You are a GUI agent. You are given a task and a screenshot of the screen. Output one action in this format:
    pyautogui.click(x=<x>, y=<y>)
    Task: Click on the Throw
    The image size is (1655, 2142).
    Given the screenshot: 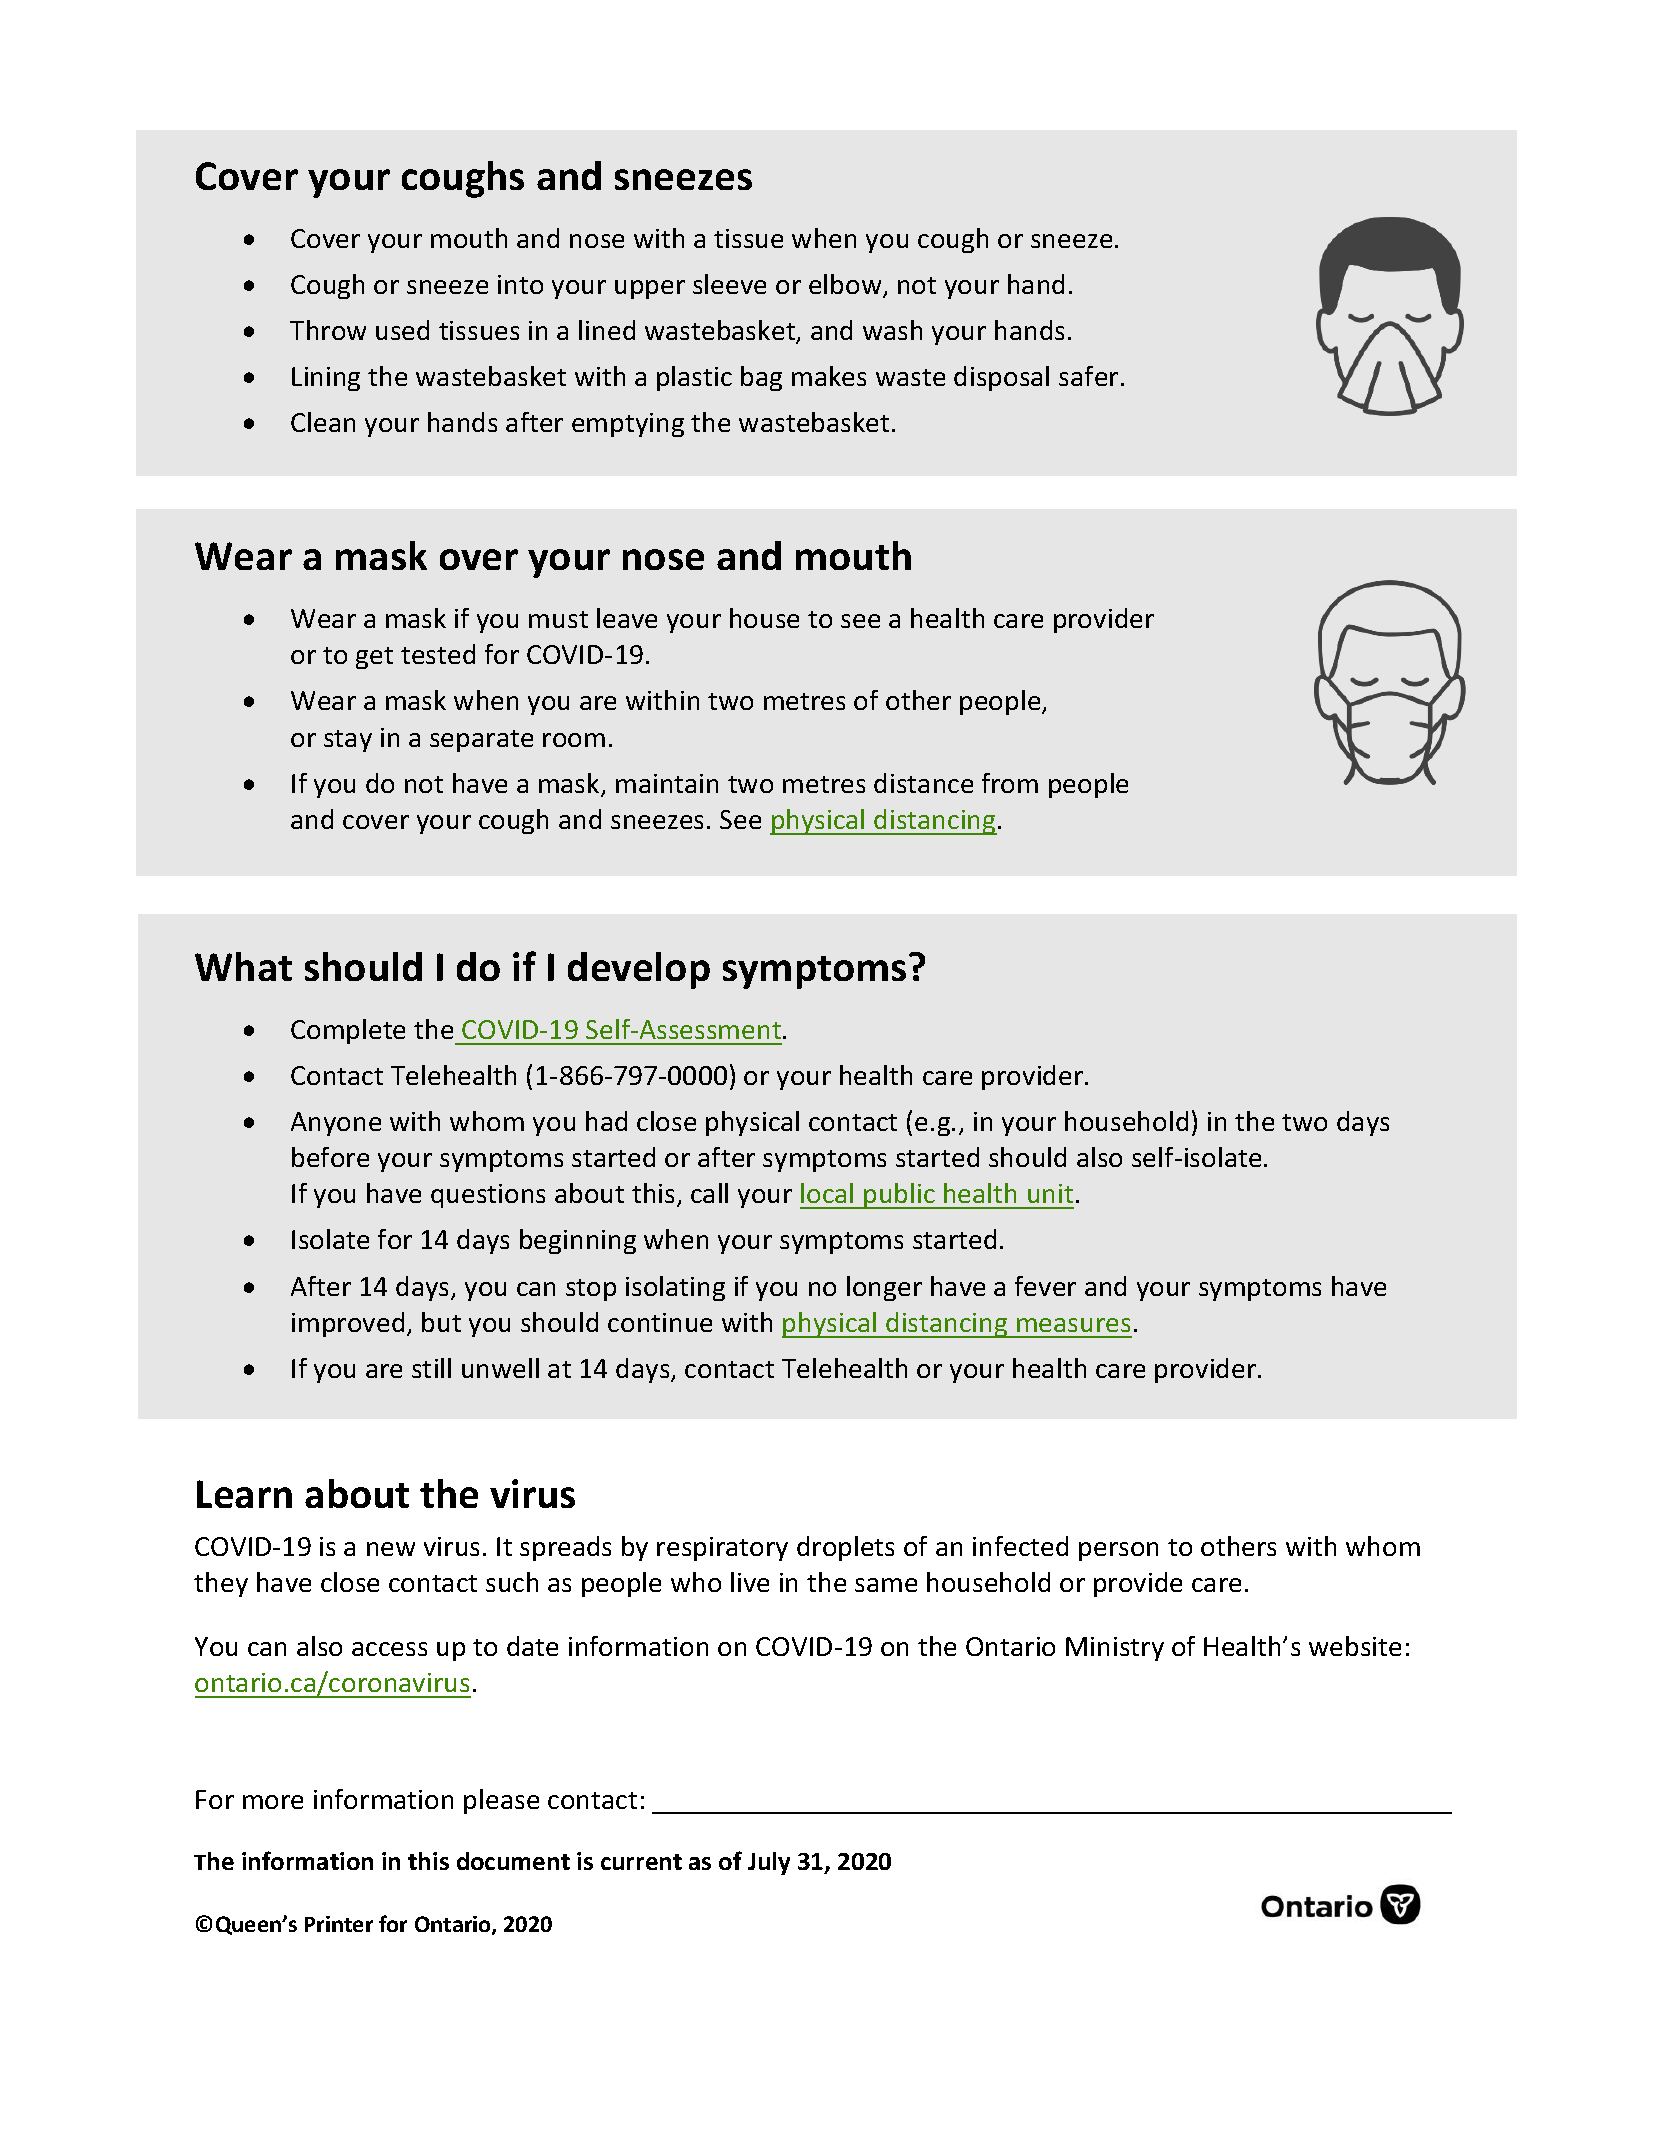 What is the action you would take?
    pyautogui.click(x=328, y=330)
